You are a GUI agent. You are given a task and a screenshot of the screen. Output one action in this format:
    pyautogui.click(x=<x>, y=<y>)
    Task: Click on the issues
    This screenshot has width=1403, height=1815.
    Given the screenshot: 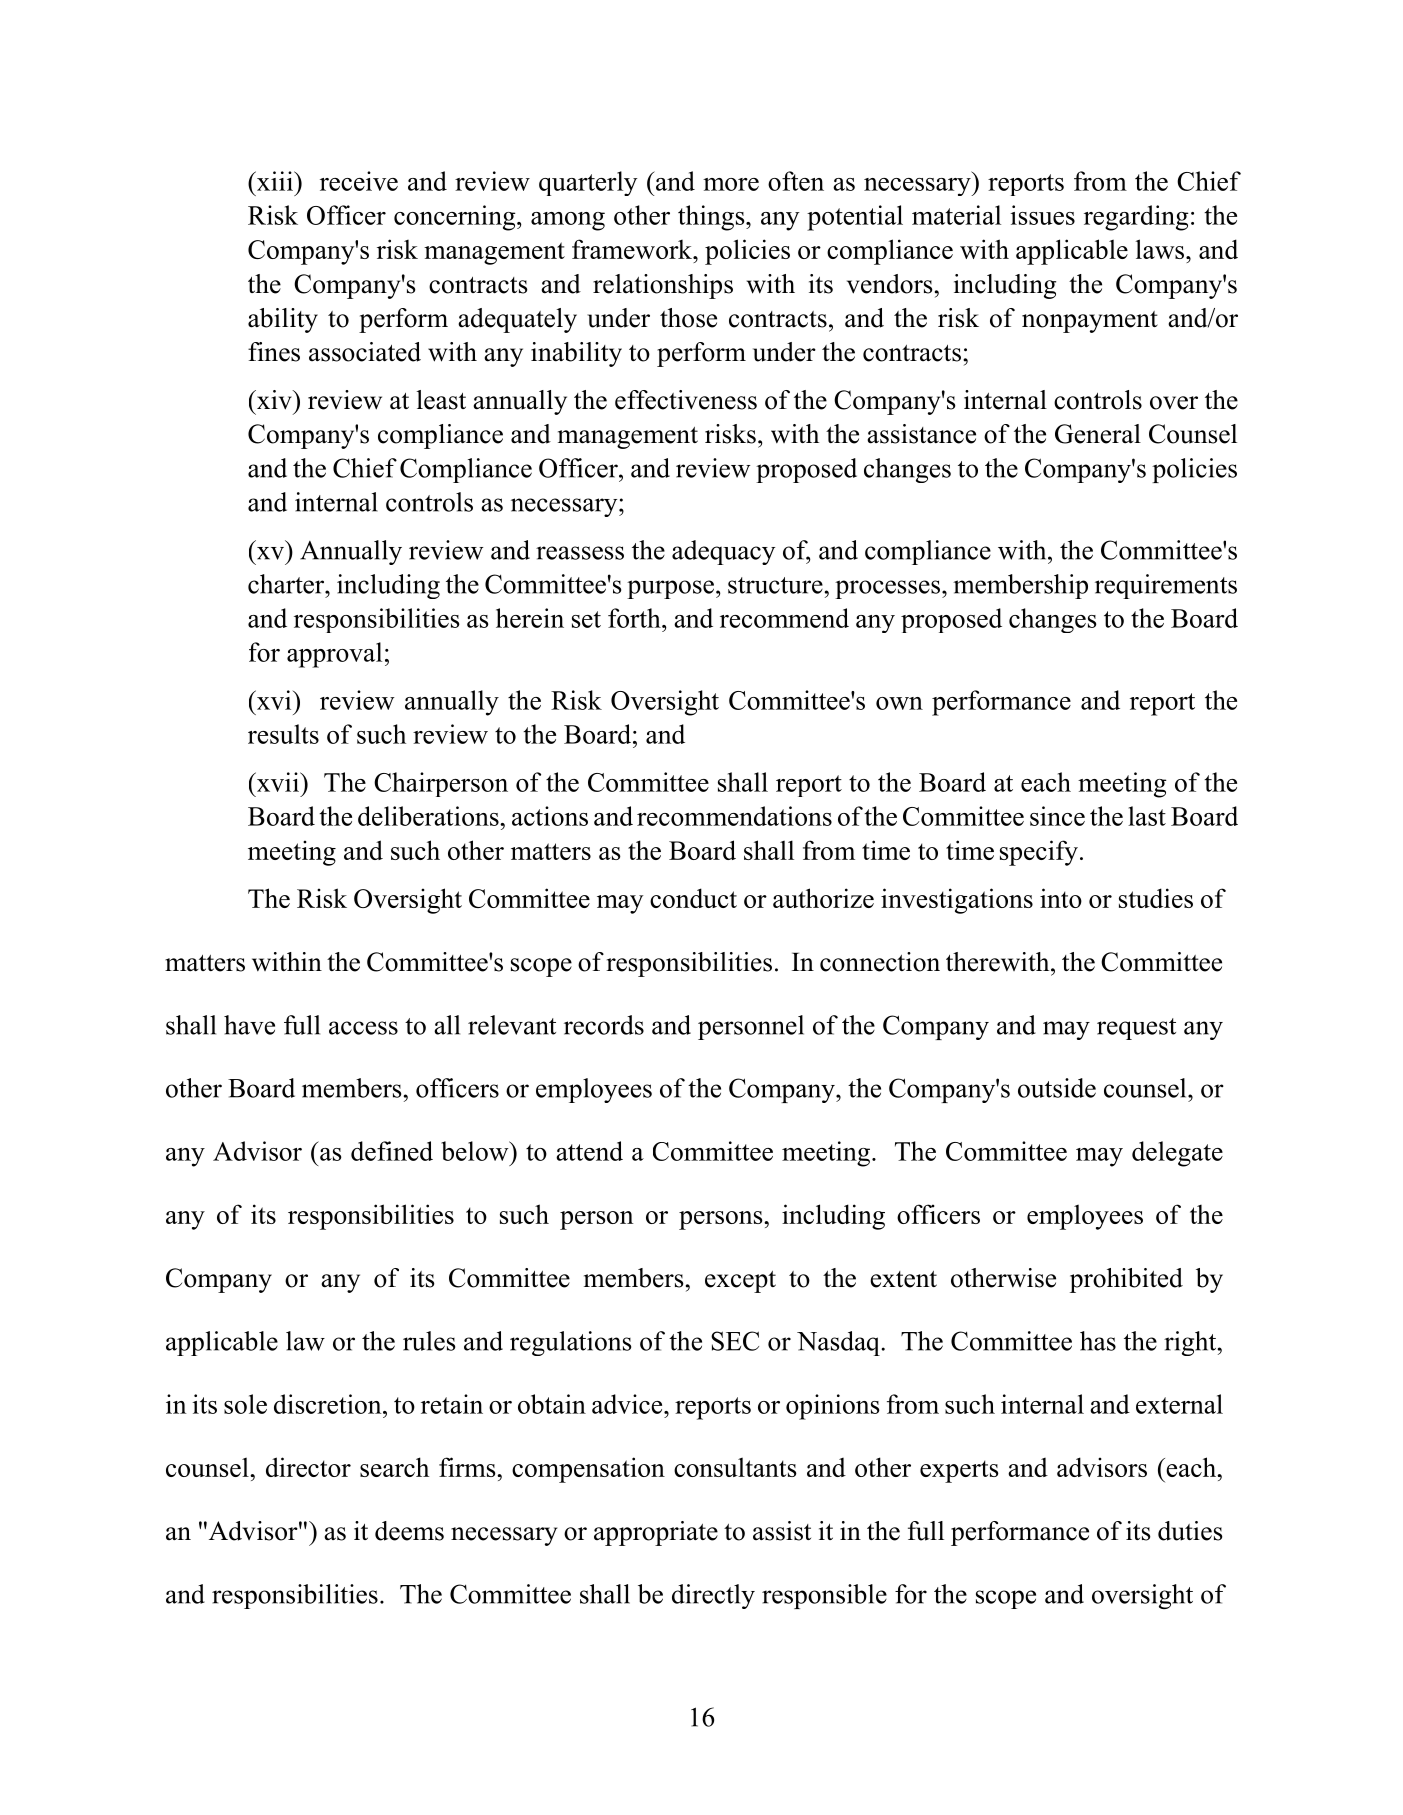 What is the action you would take?
    pyautogui.click(x=1042, y=215)
